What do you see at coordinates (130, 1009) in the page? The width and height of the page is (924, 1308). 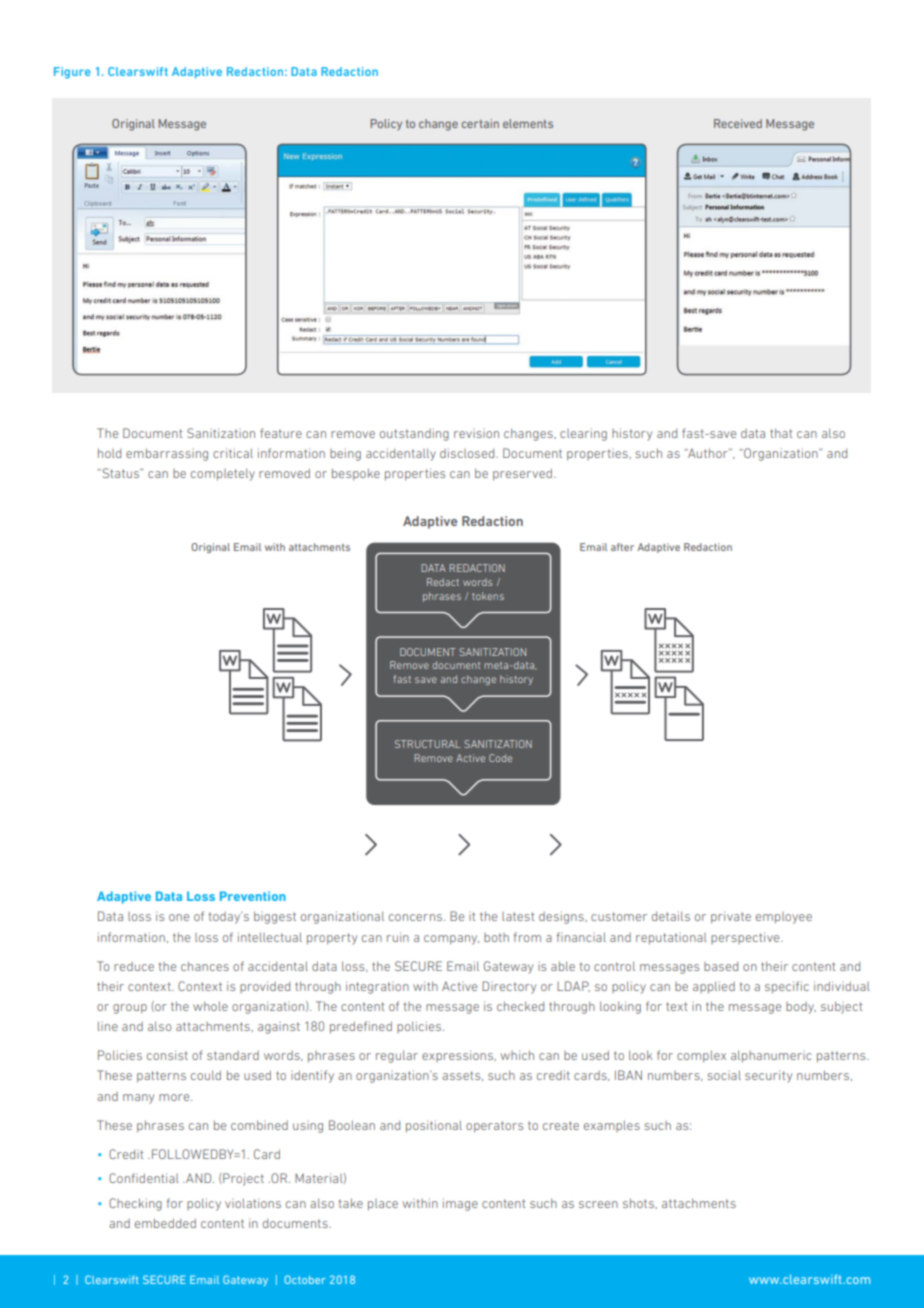 I see `group` at bounding box center [130, 1009].
